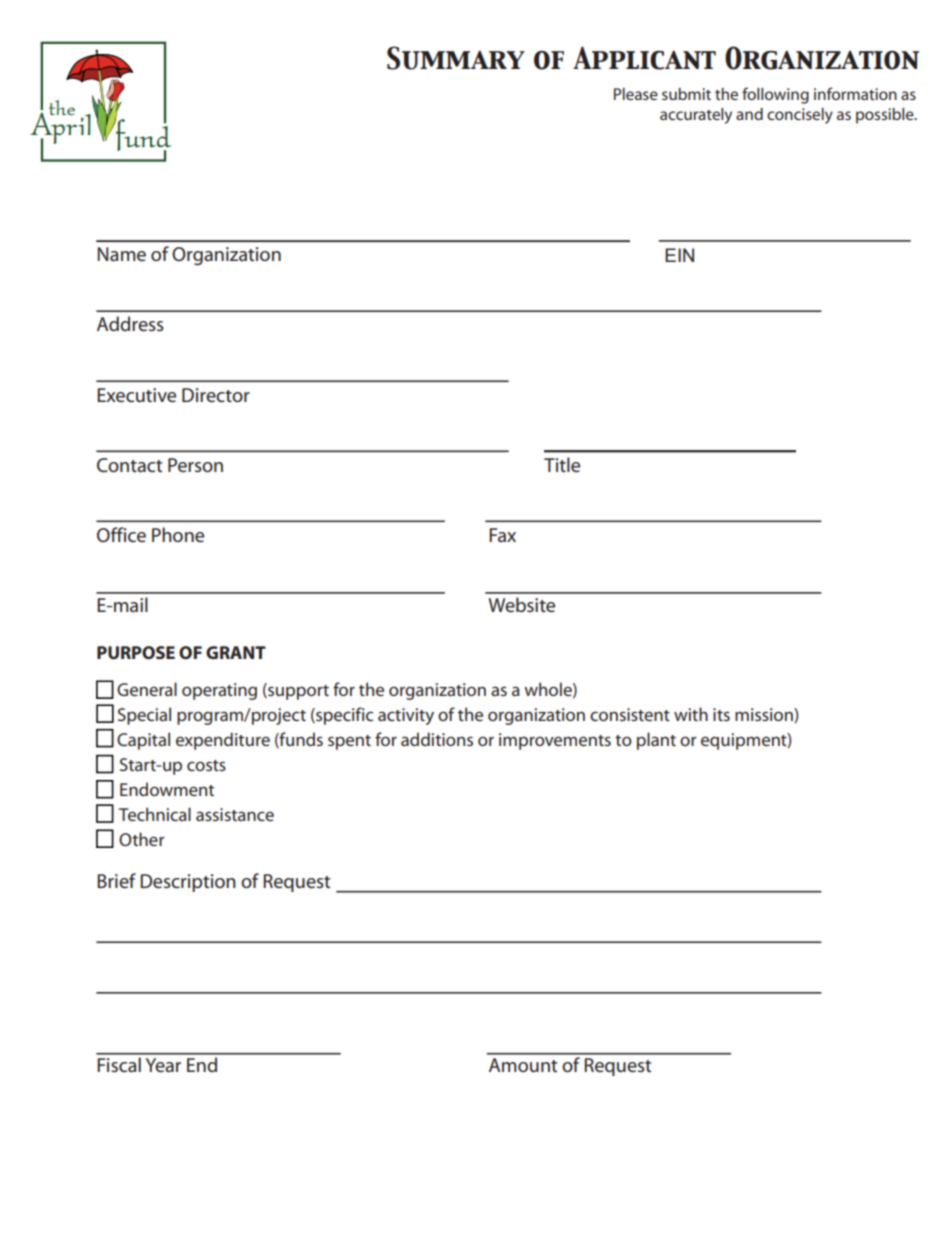 The height and width of the image is (1233, 952). What do you see at coordinates (800, 116) in the image?
I see `concisely` at bounding box center [800, 116].
